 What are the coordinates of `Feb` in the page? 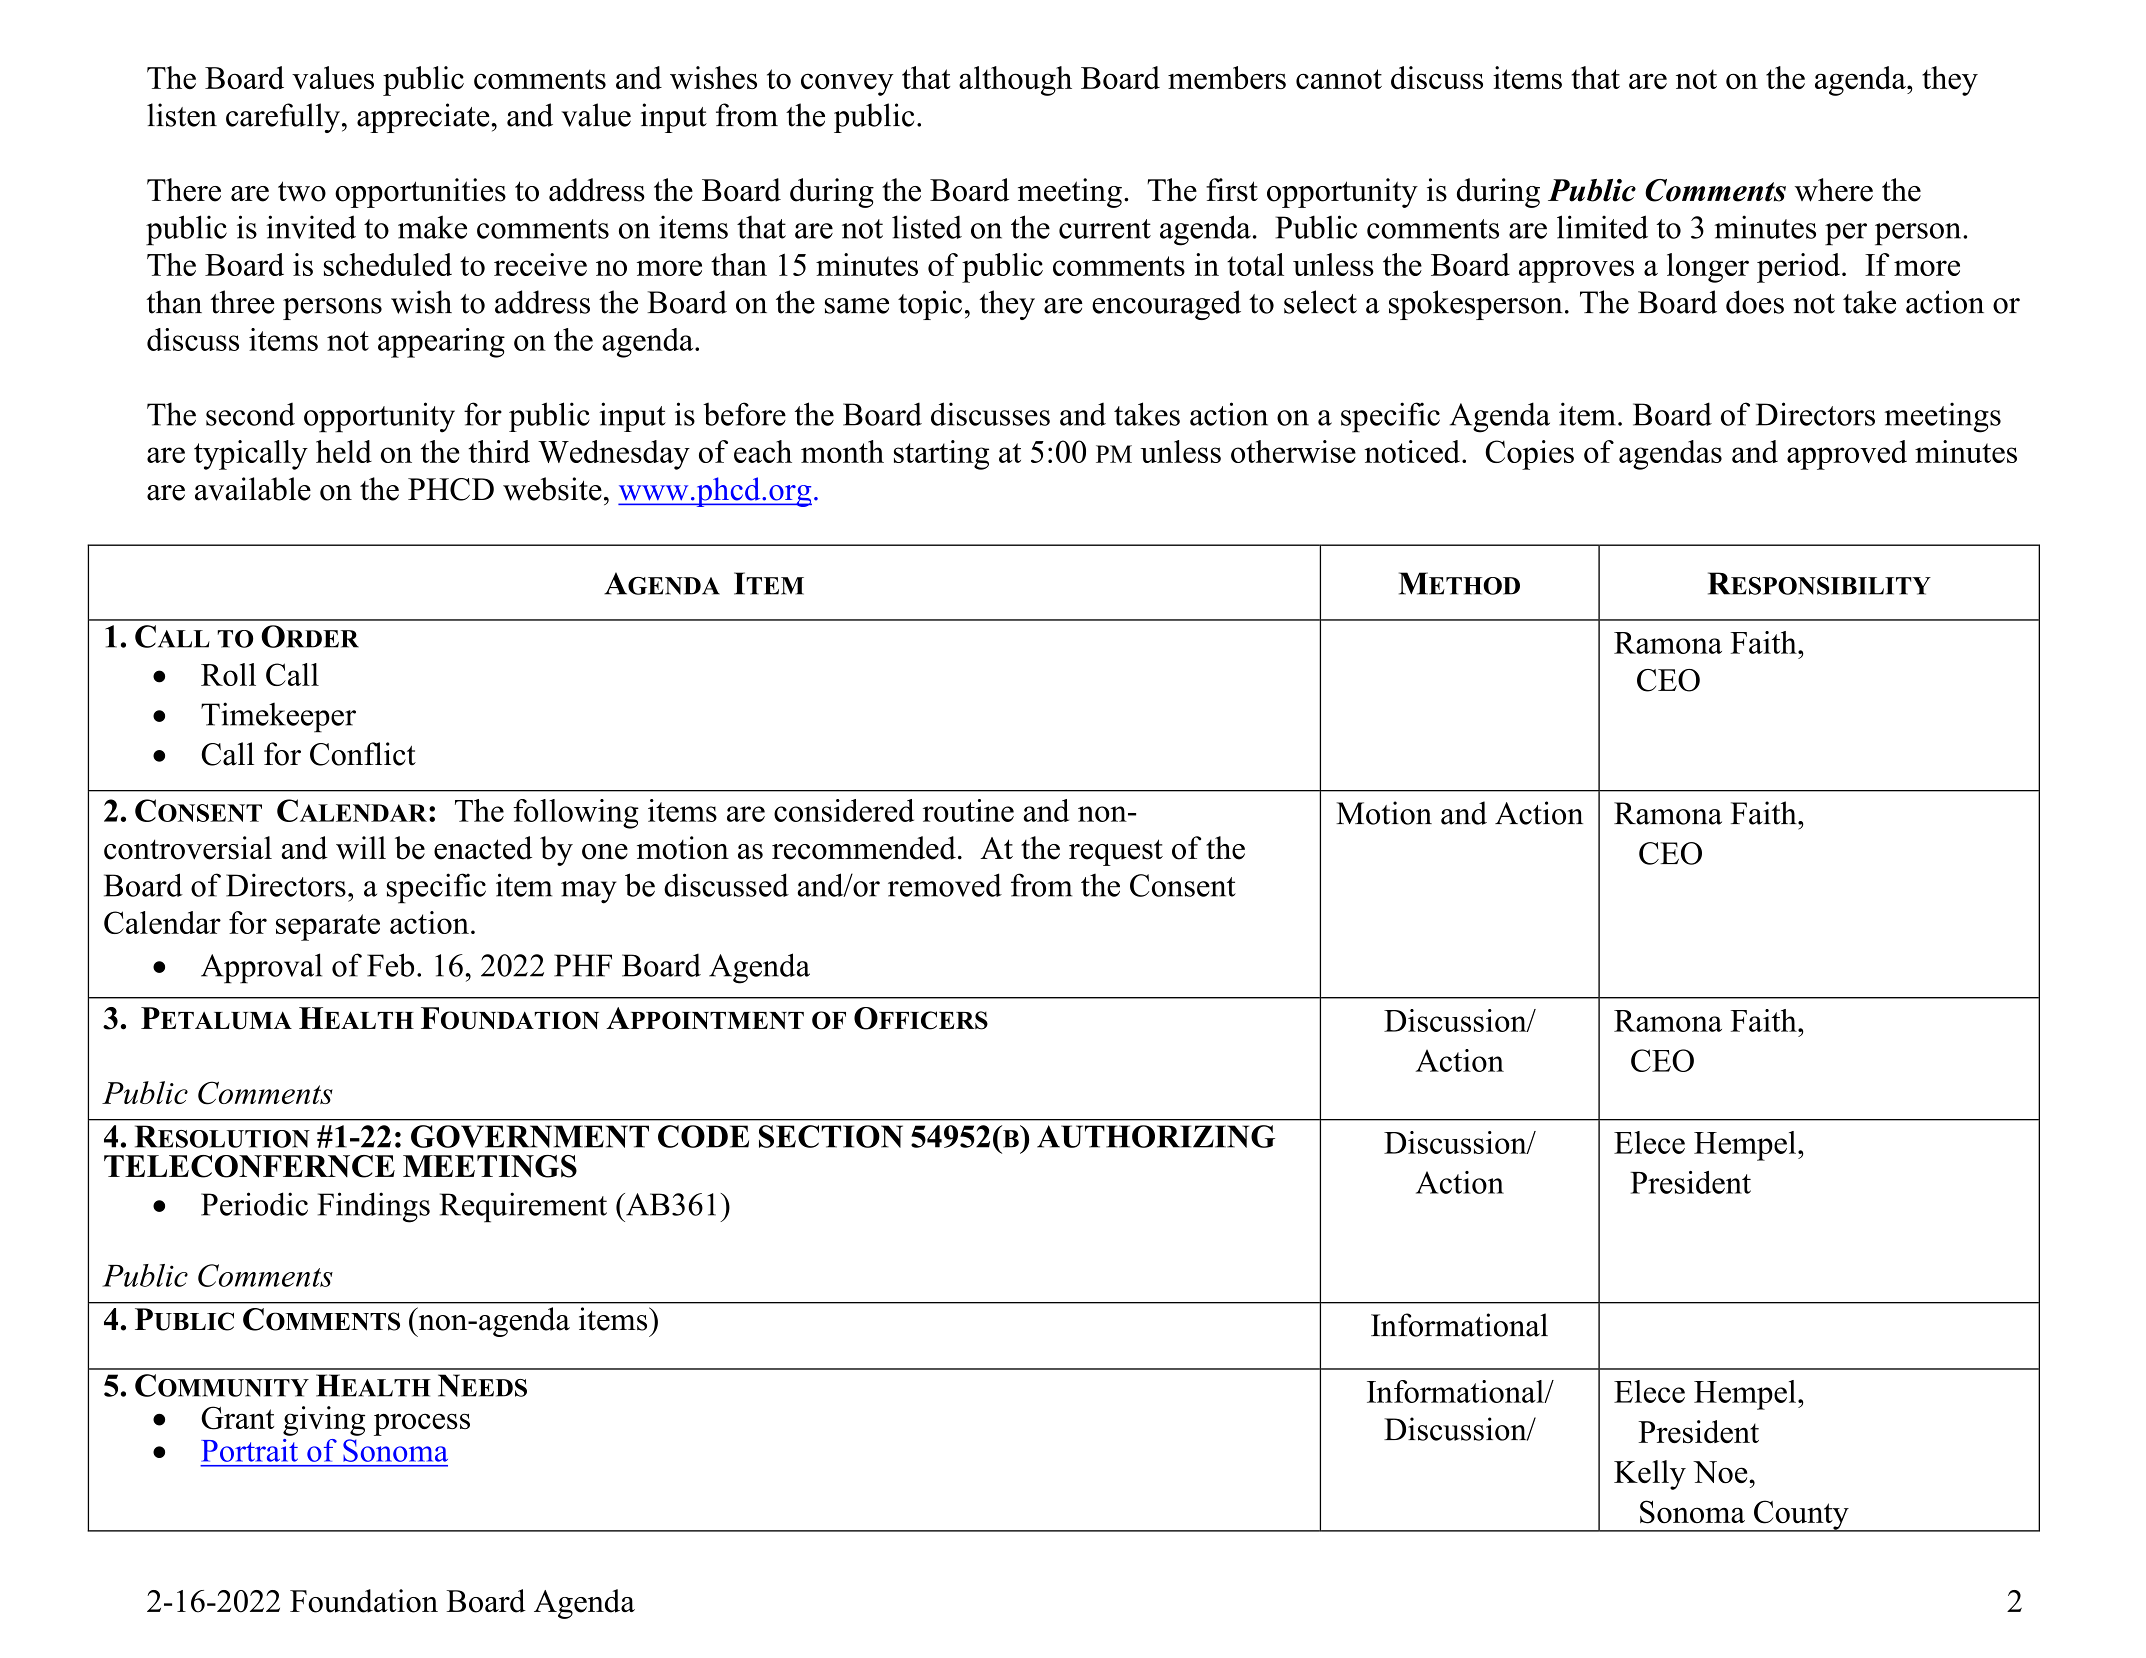 It's located at (390, 965).
